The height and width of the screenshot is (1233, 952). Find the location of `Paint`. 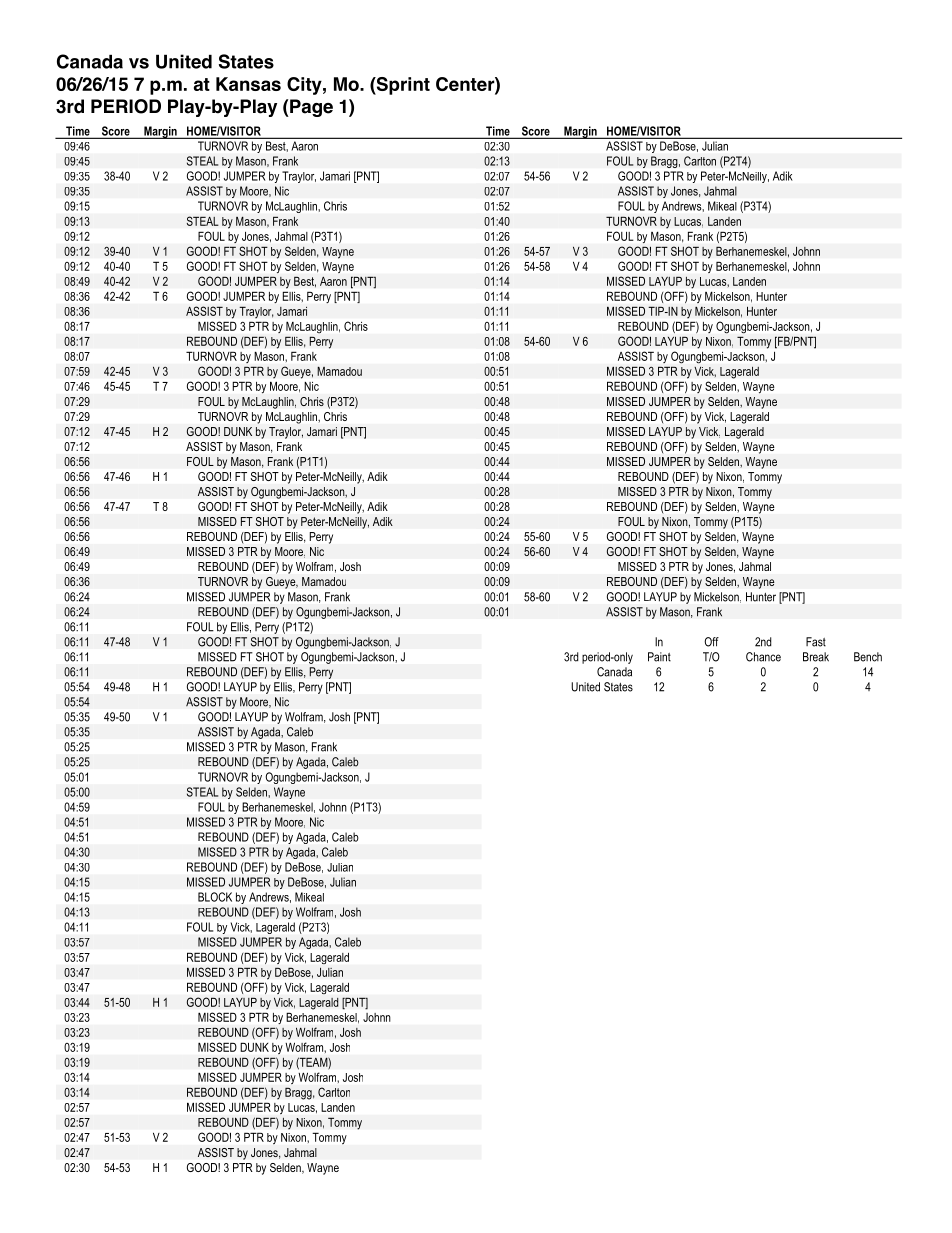

Paint is located at coordinates (659, 657).
